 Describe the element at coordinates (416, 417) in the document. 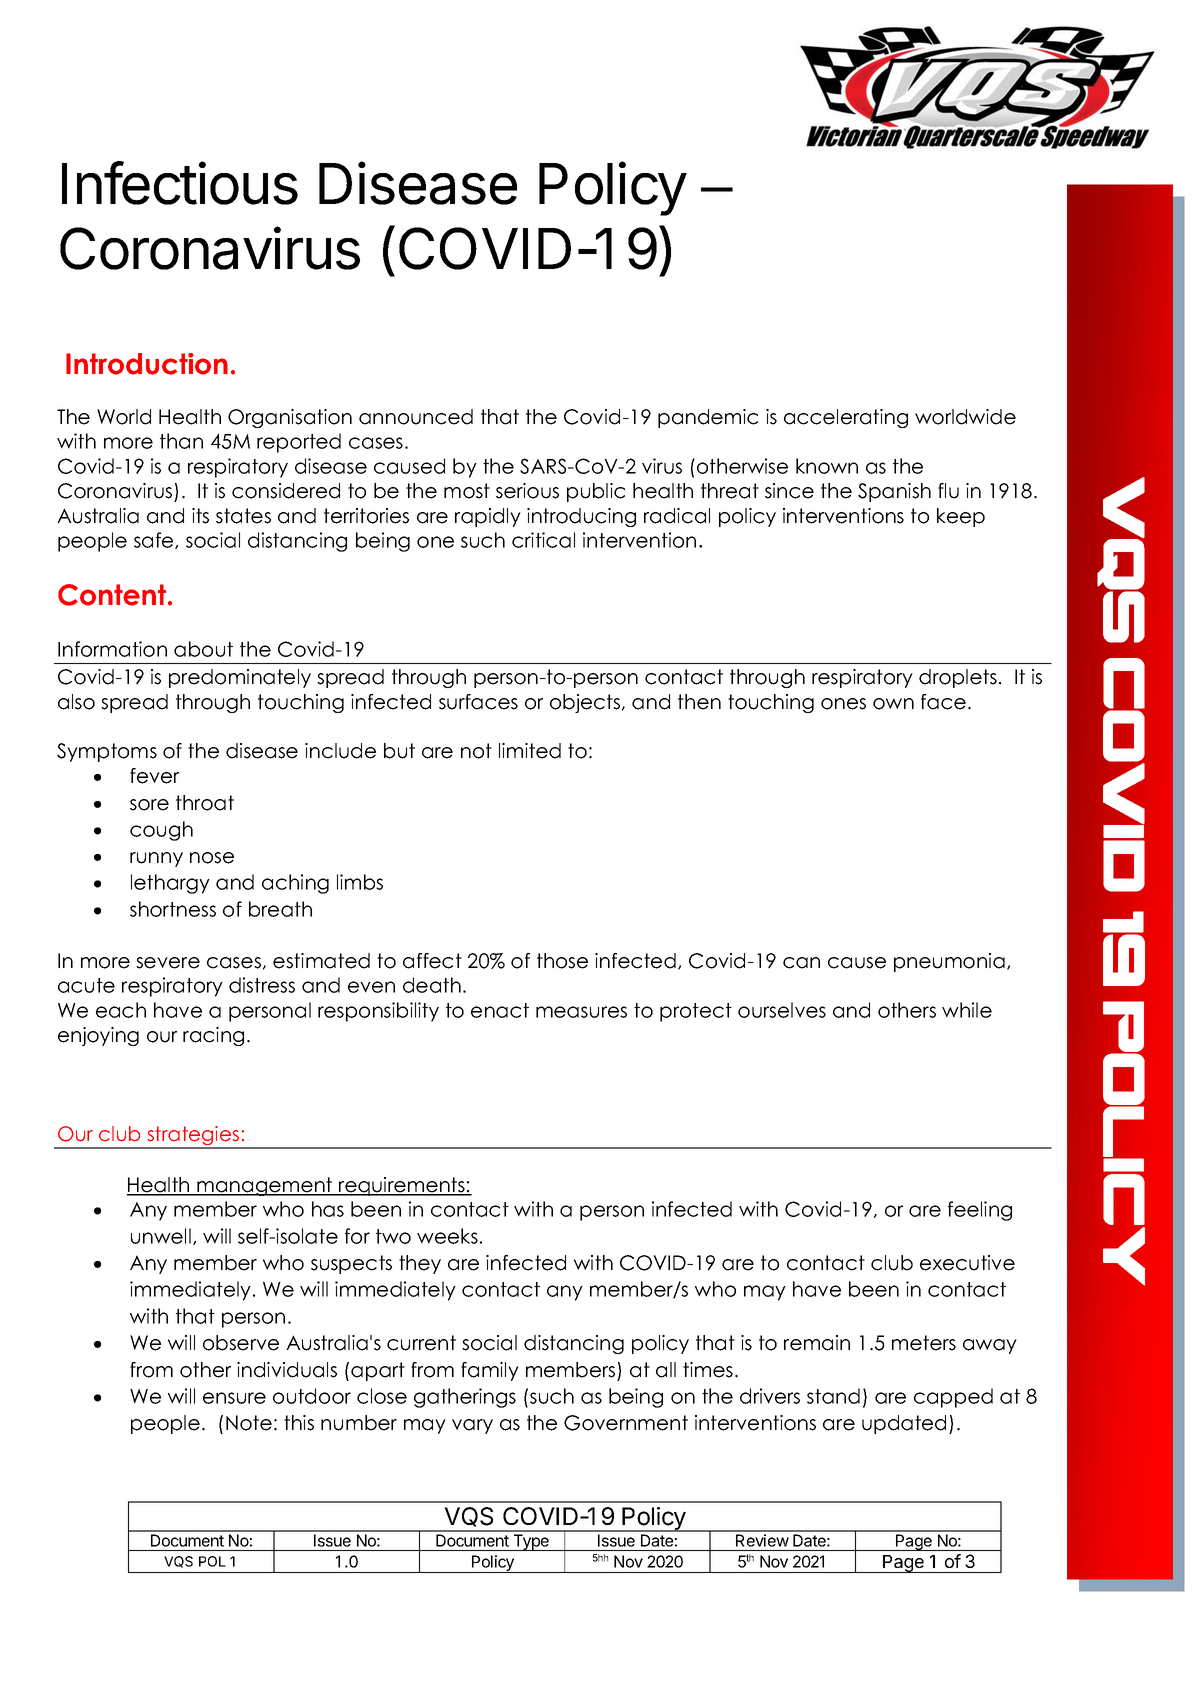

I see `announced` at that location.
